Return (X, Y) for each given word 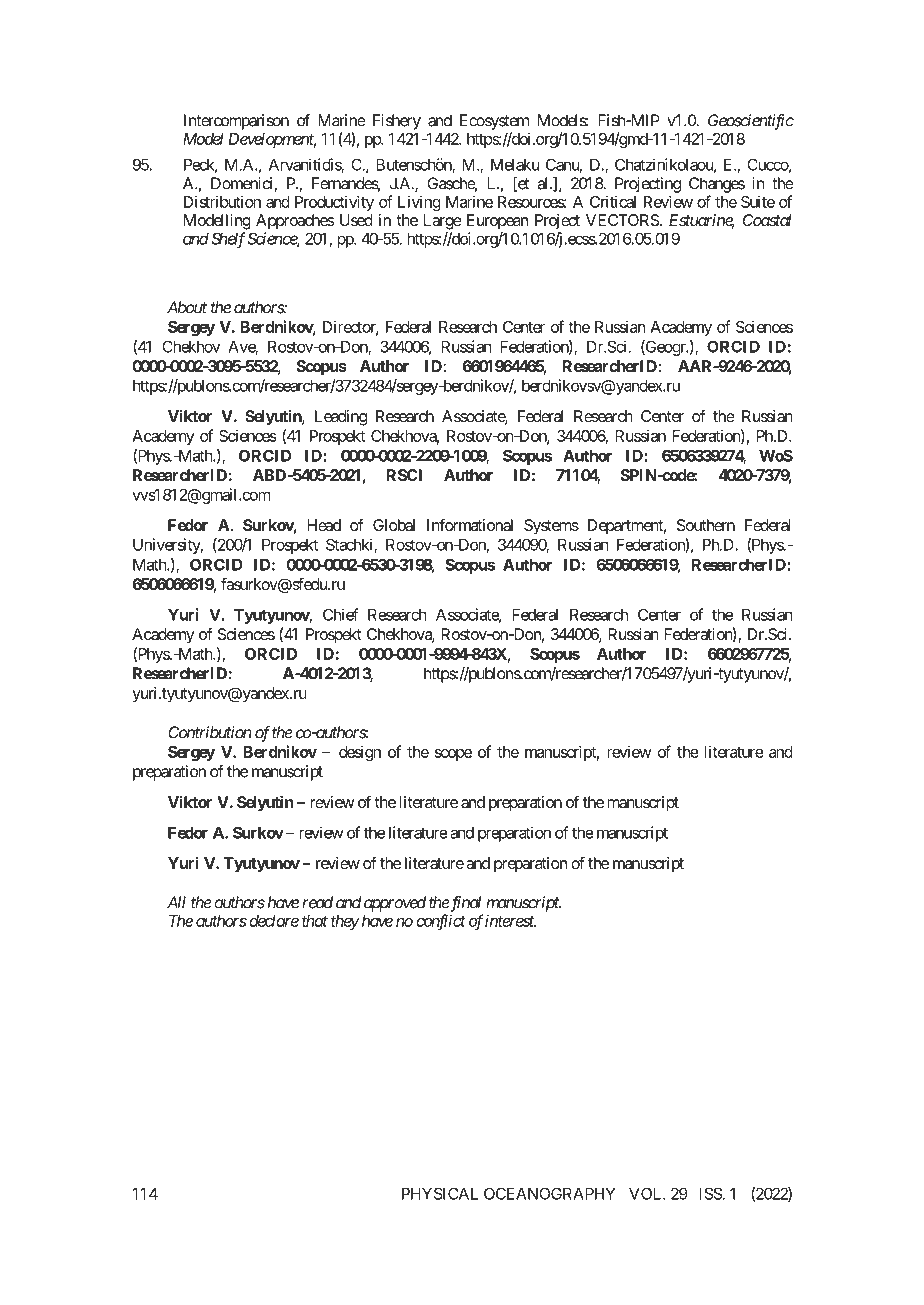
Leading (341, 418)
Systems (551, 527)
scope (453, 755)
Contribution (210, 732)
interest (510, 921)
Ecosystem (494, 122)
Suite (758, 201)
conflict (441, 922)
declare (274, 921)
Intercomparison (236, 122)
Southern (706, 525)
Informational (470, 524)
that (315, 921)
